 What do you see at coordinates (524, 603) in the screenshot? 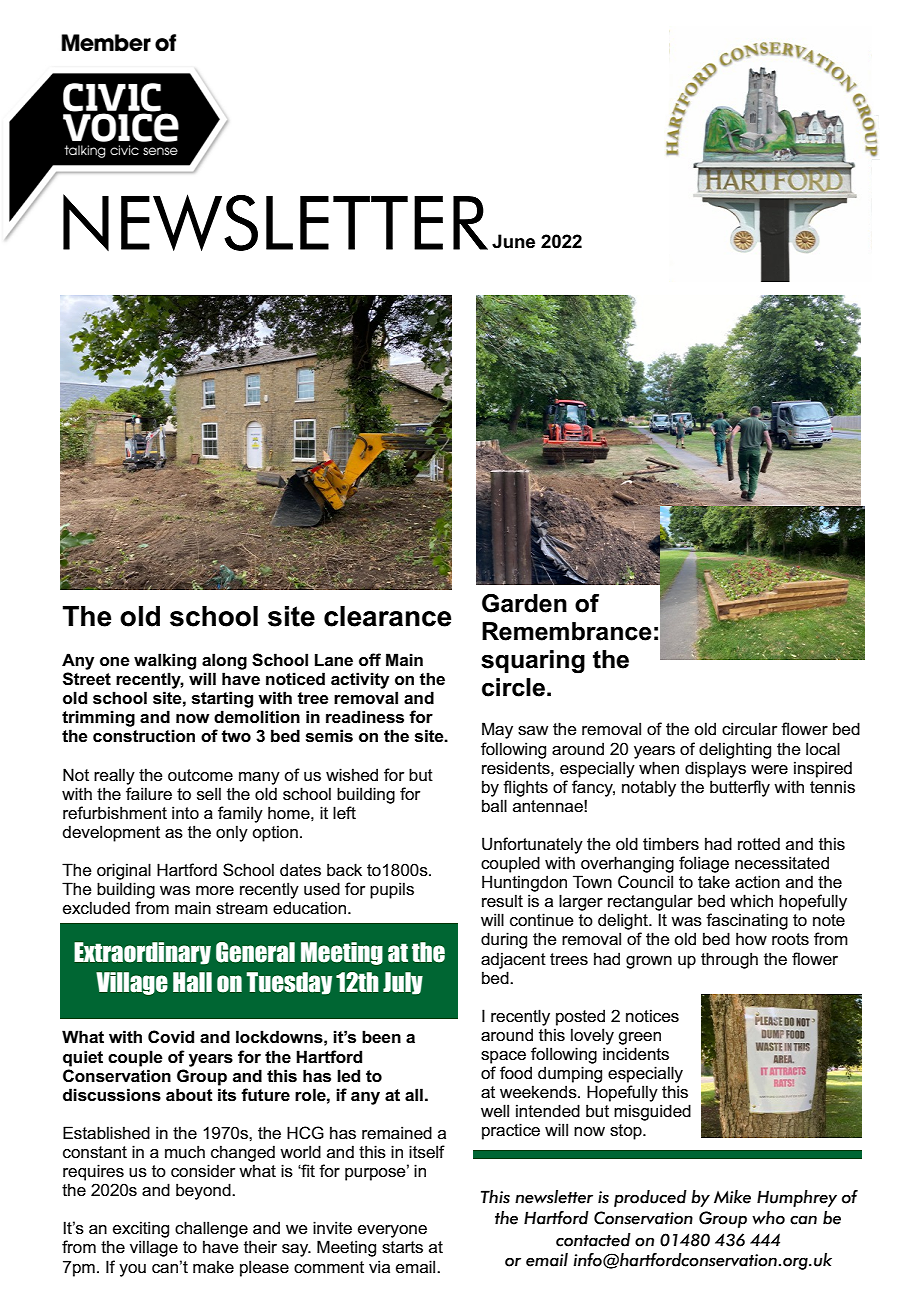
I see `Garden` at bounding box center [524, 603].
